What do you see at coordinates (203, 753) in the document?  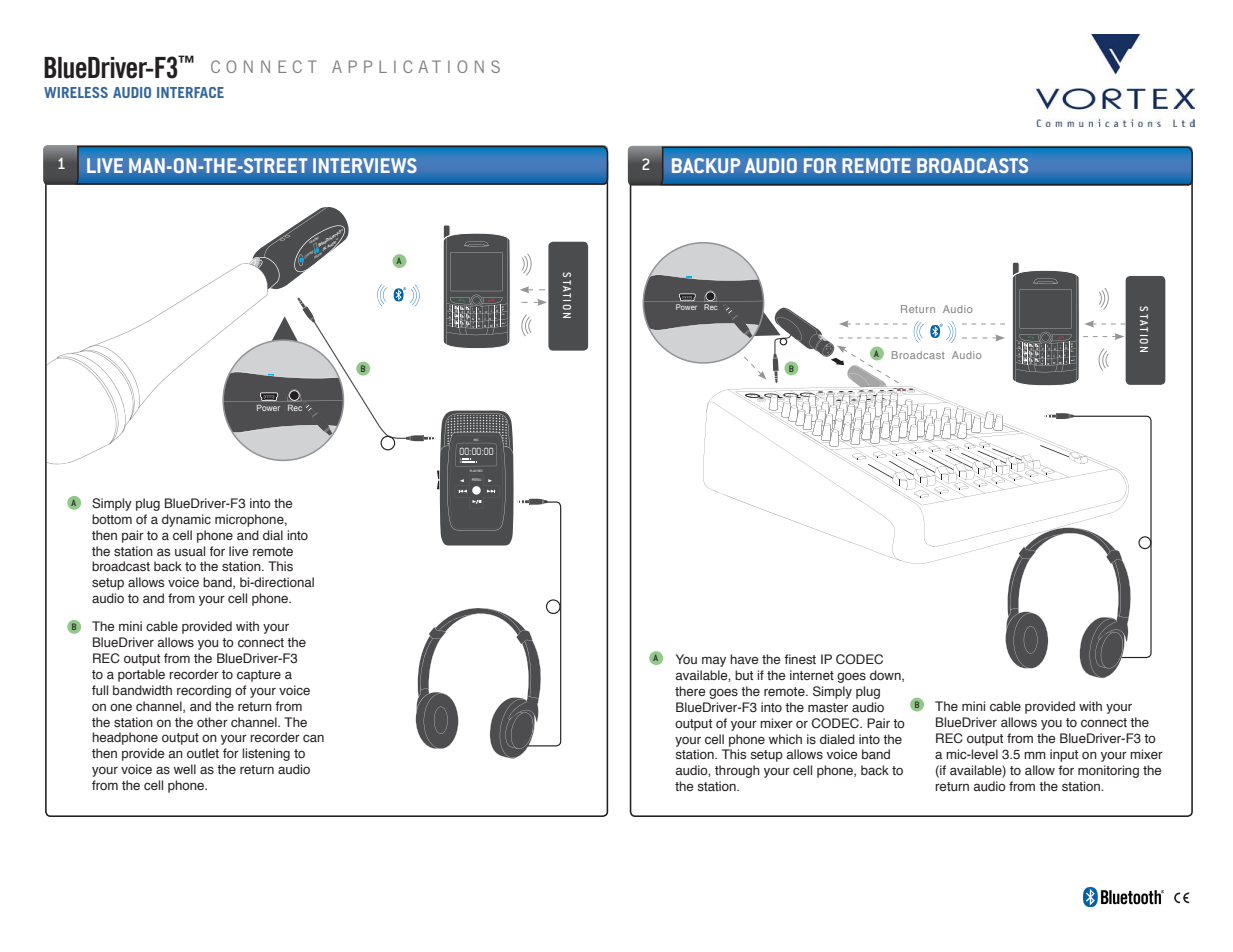 I see `outlet` at bounding box center [203, 753].
